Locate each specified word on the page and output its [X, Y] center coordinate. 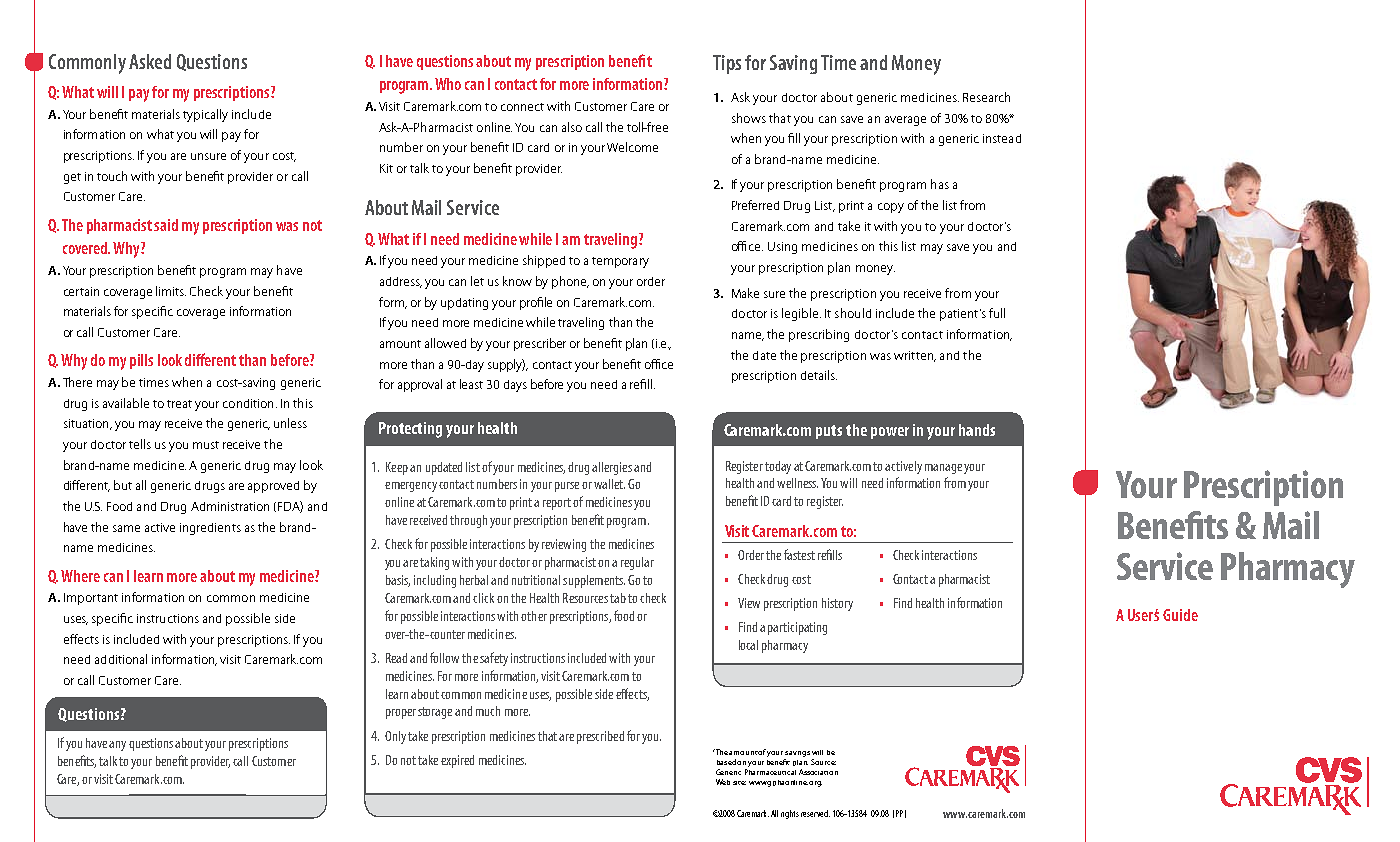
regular [637, 563]
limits [171, 291]
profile [536, 303]
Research [986, 97]
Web [723, 782]
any [117, 746]
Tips [727, 64]
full [997, 313]
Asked [150, 61]
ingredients [210, 529]
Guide [1180, 615]
